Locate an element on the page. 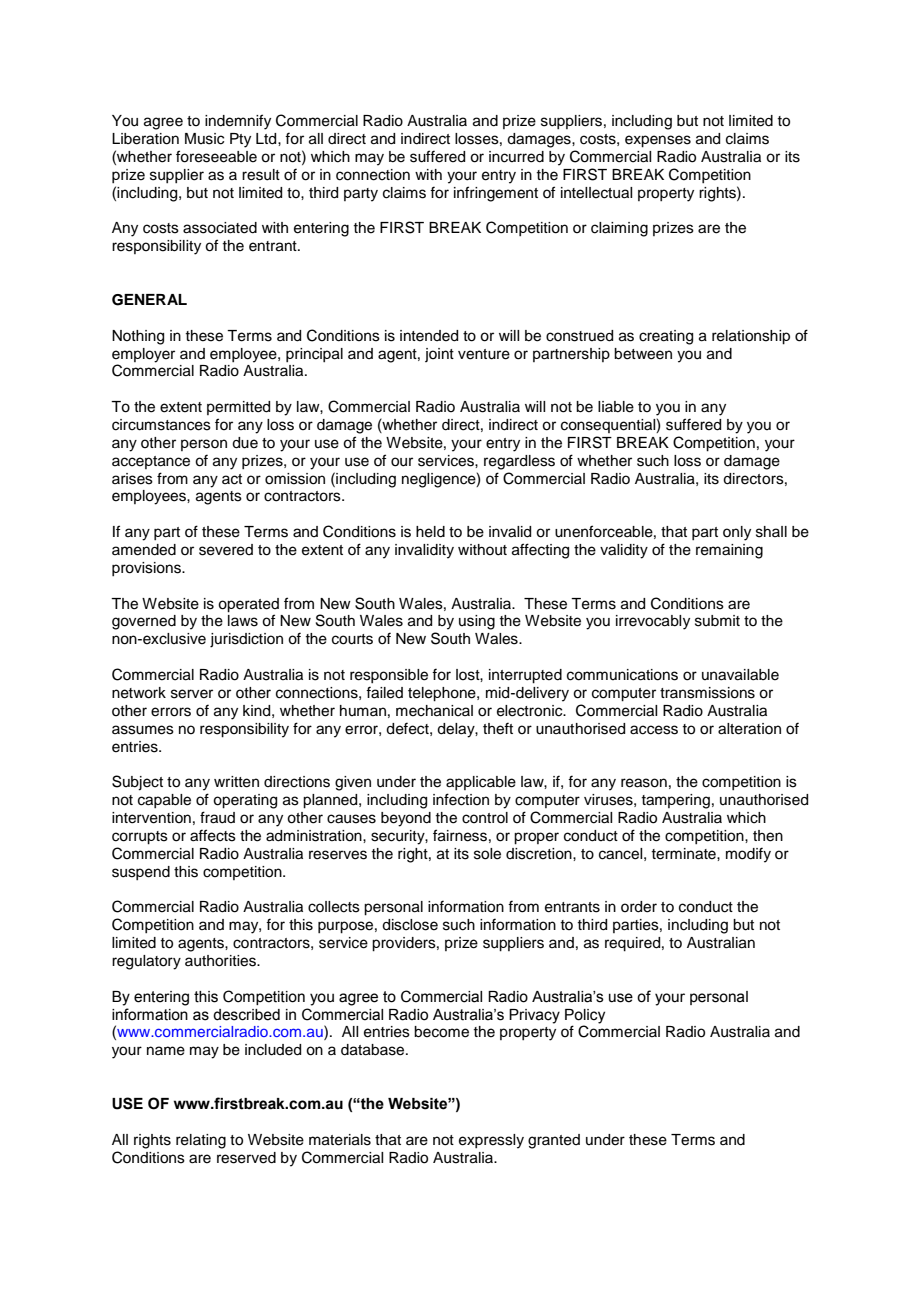  affects is located at coordinates (213, 835).
